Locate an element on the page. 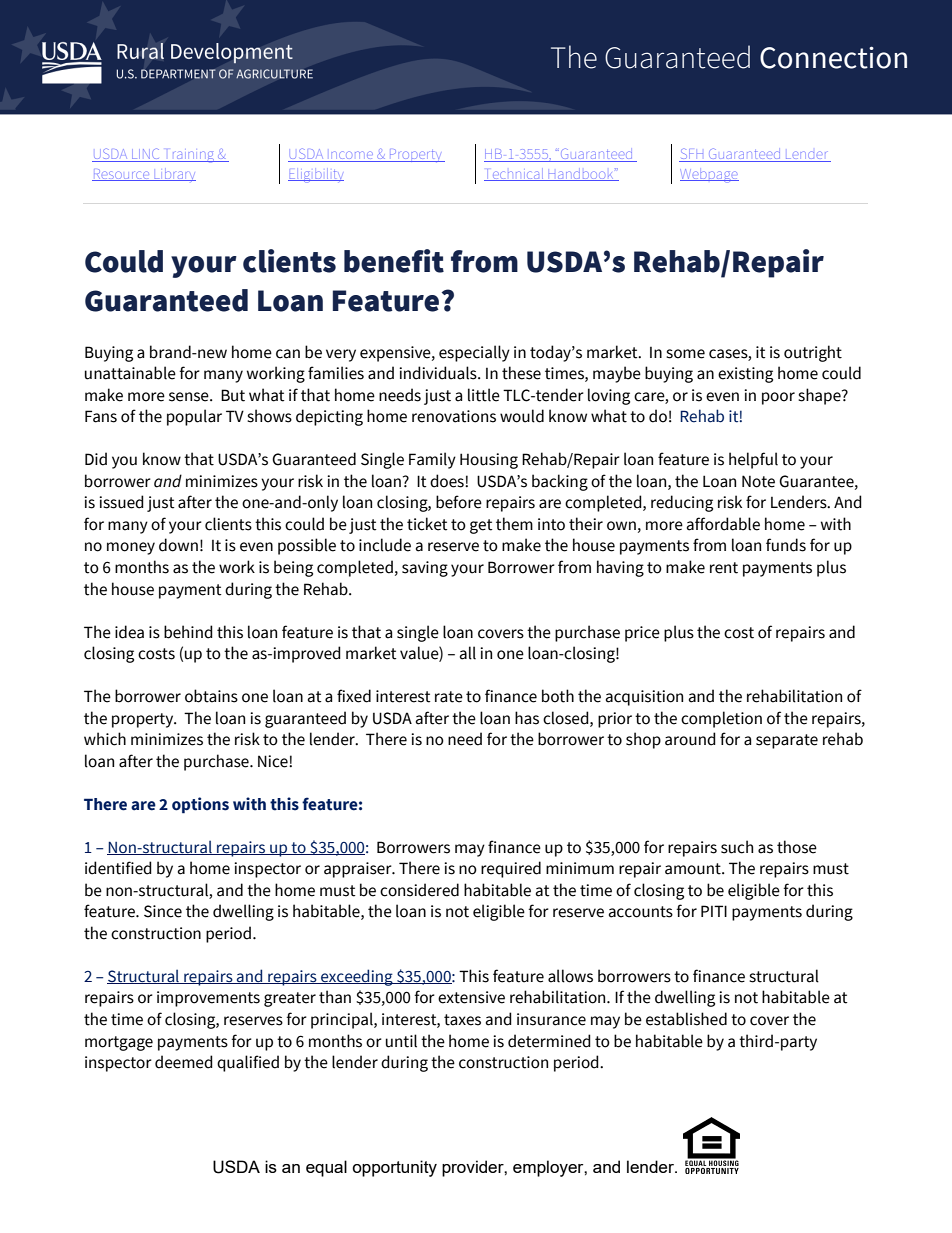 The image size is (952, 1233). established is located at coordinates (686, 1019).
